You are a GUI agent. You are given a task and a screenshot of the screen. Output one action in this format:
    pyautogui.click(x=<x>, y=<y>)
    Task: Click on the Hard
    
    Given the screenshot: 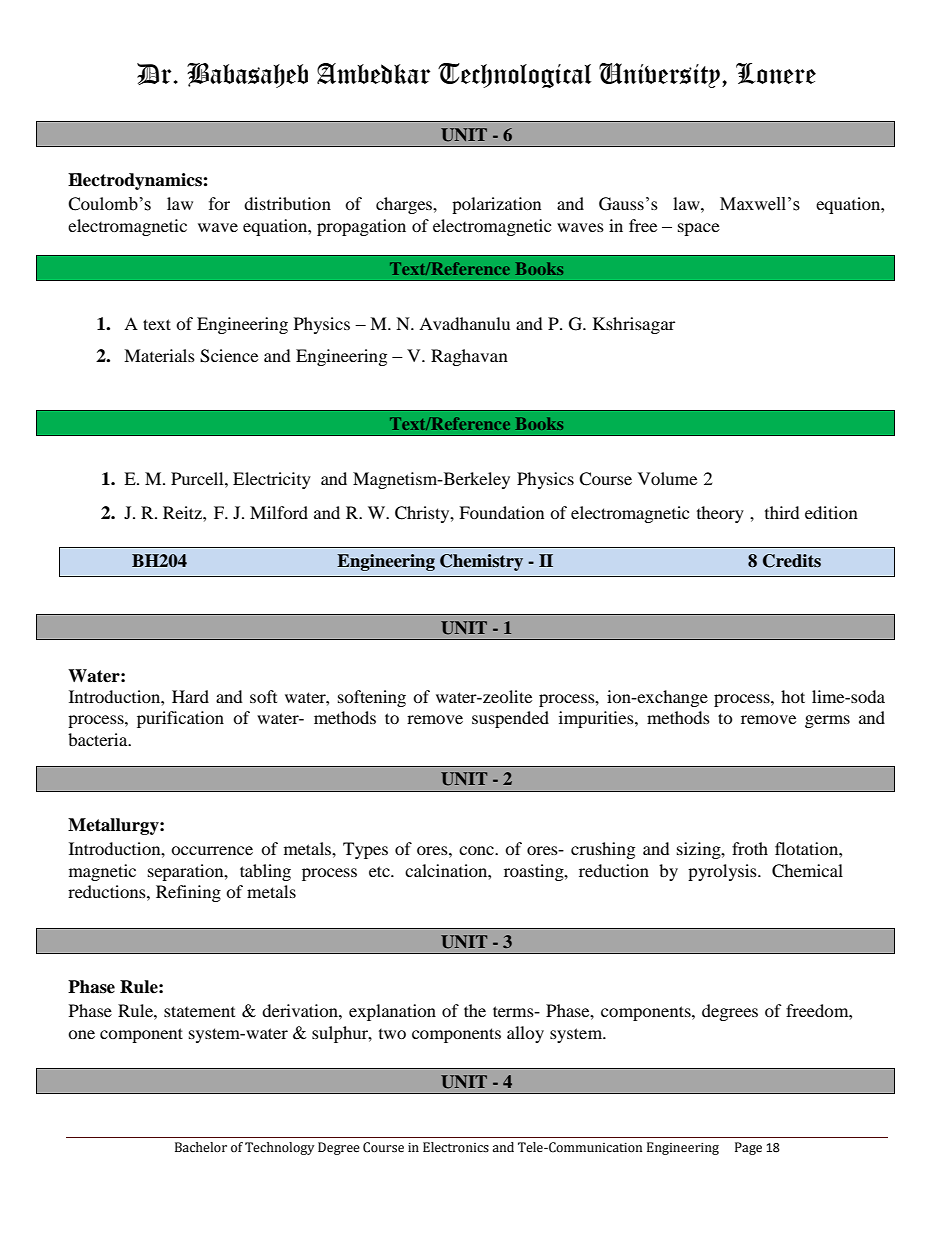 What is the action you would take?
    pyautogui.click(x=190, y=696)
